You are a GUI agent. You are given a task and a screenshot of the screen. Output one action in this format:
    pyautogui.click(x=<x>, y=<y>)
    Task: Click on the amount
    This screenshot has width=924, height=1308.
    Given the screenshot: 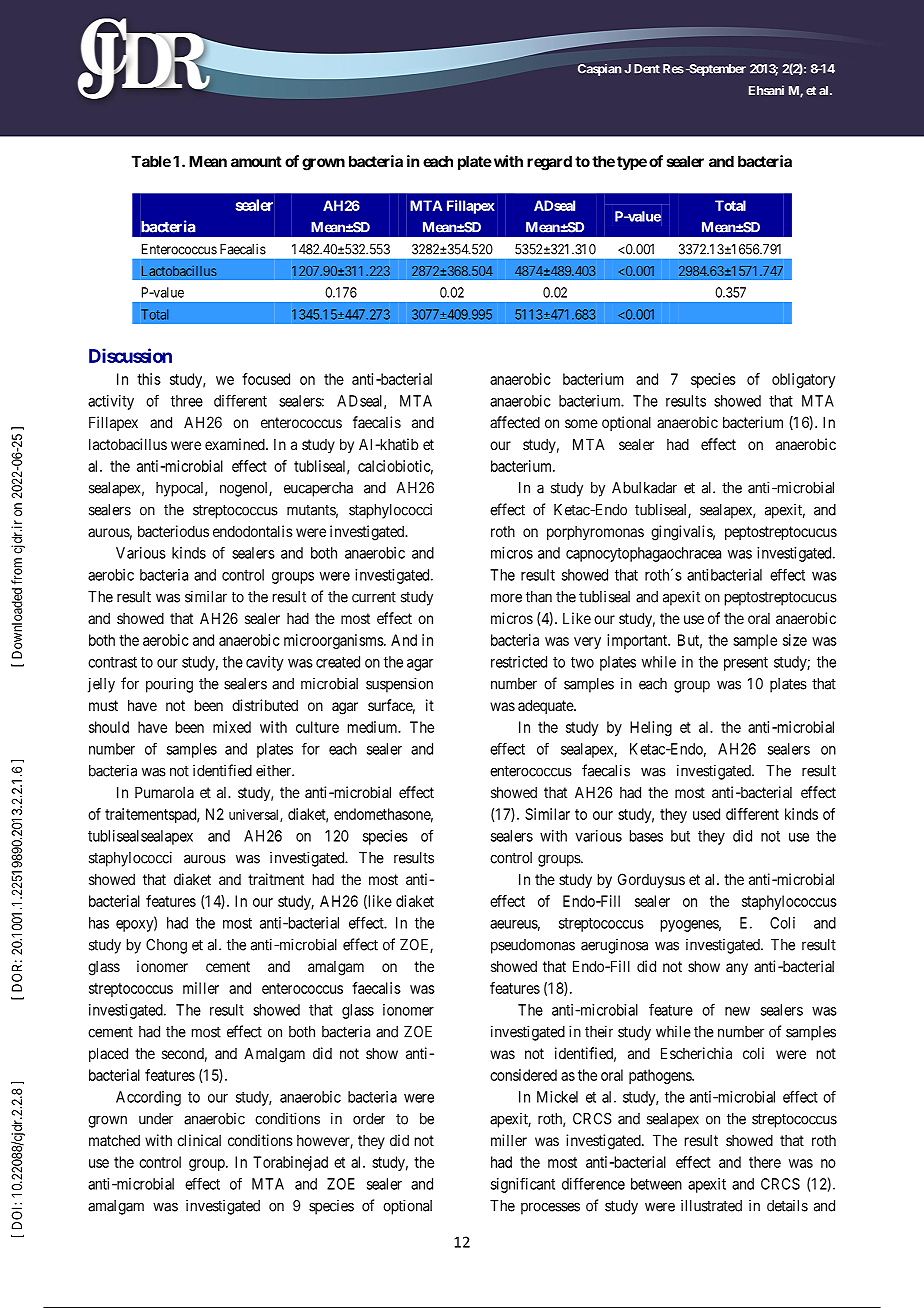 What is the action you would take?
    pyautogui.click(x=256, y=161)
